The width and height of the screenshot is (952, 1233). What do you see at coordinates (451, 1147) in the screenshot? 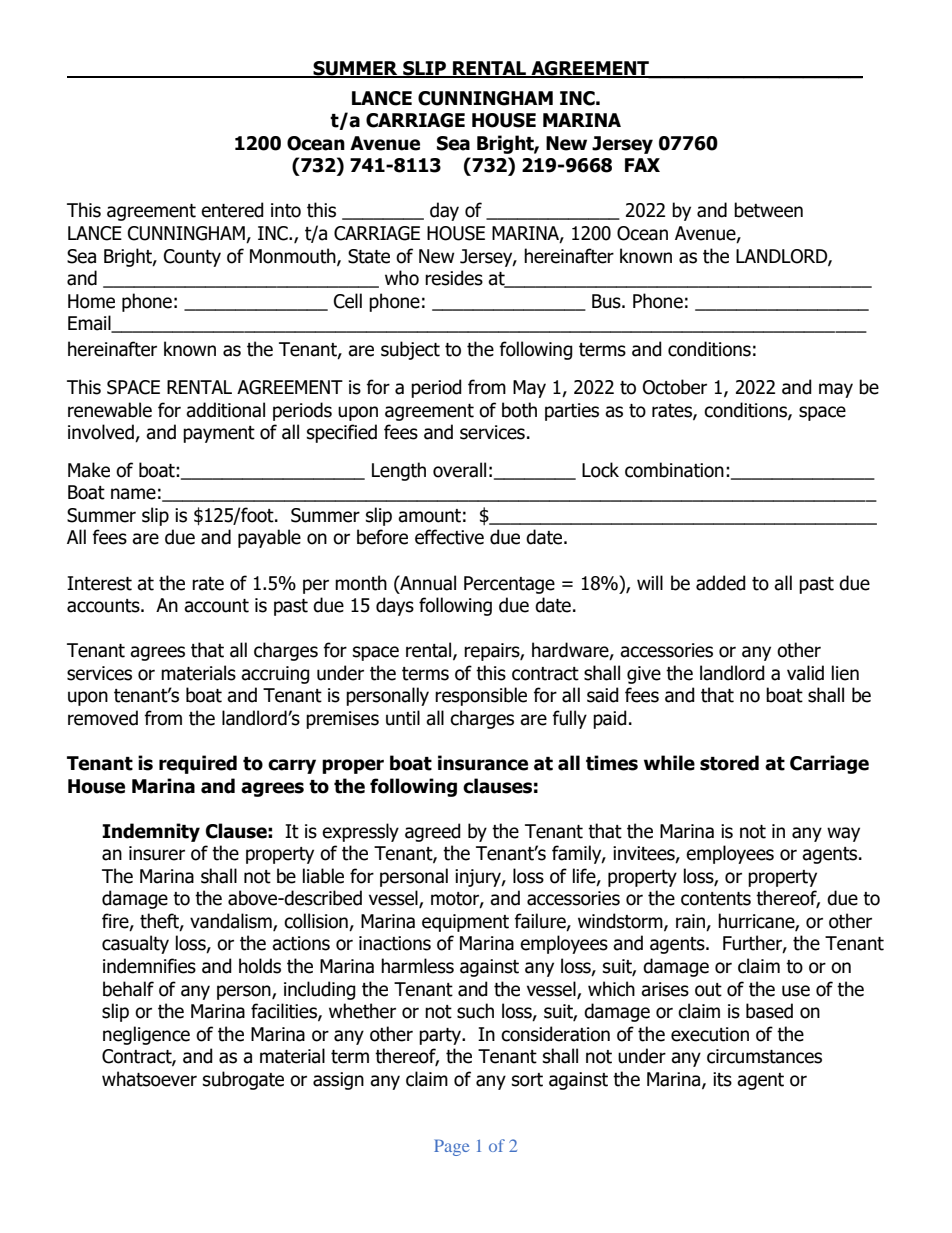
I see `Page` at bounding box center [451, 1147].
